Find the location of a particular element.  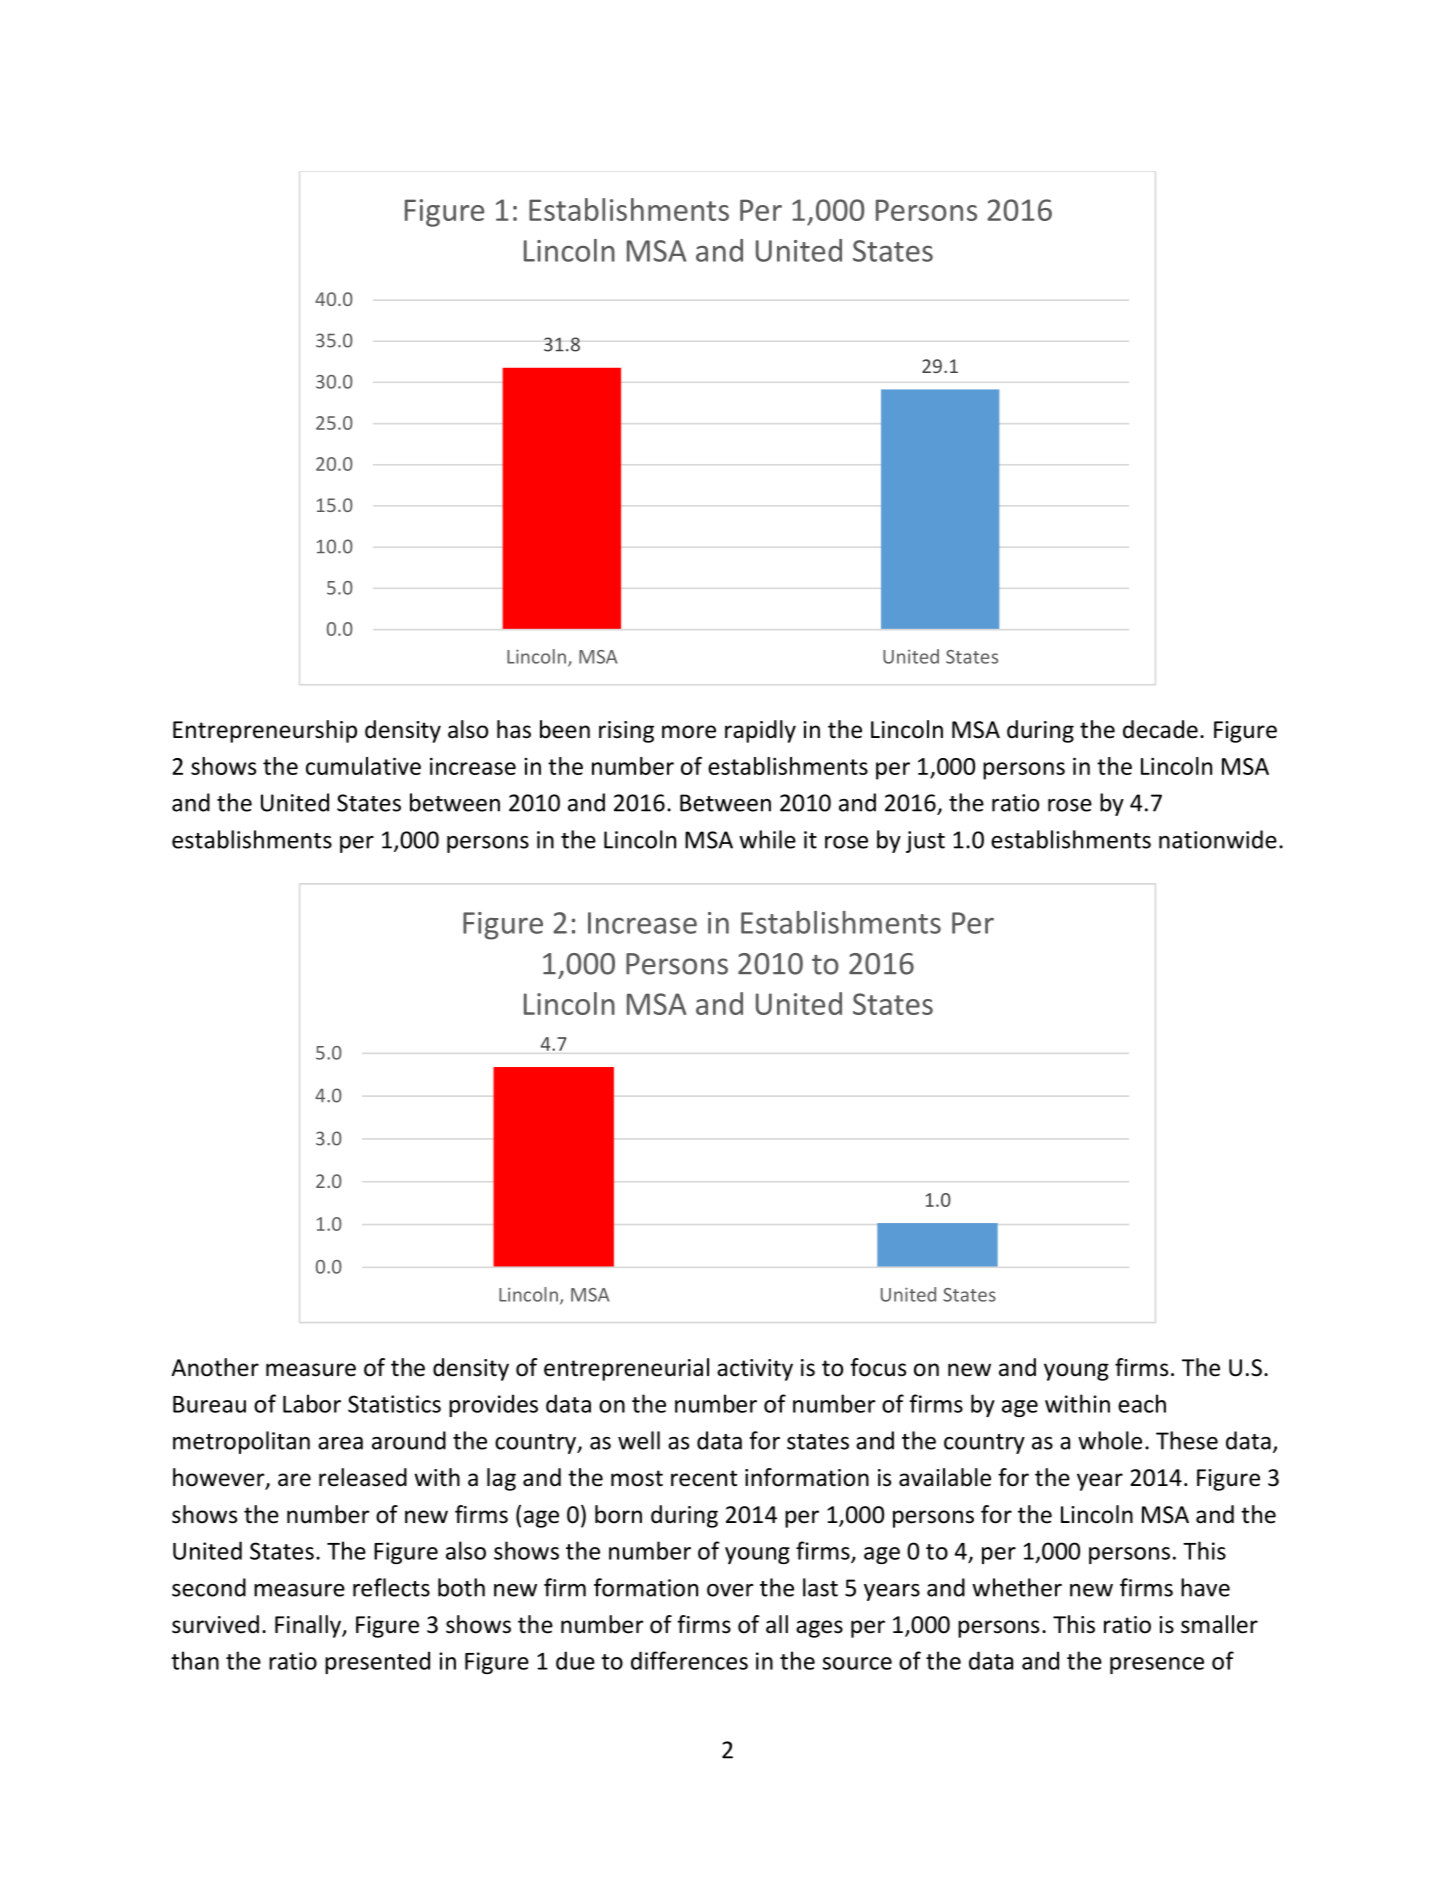

more is located at coordinates (689, 732).
